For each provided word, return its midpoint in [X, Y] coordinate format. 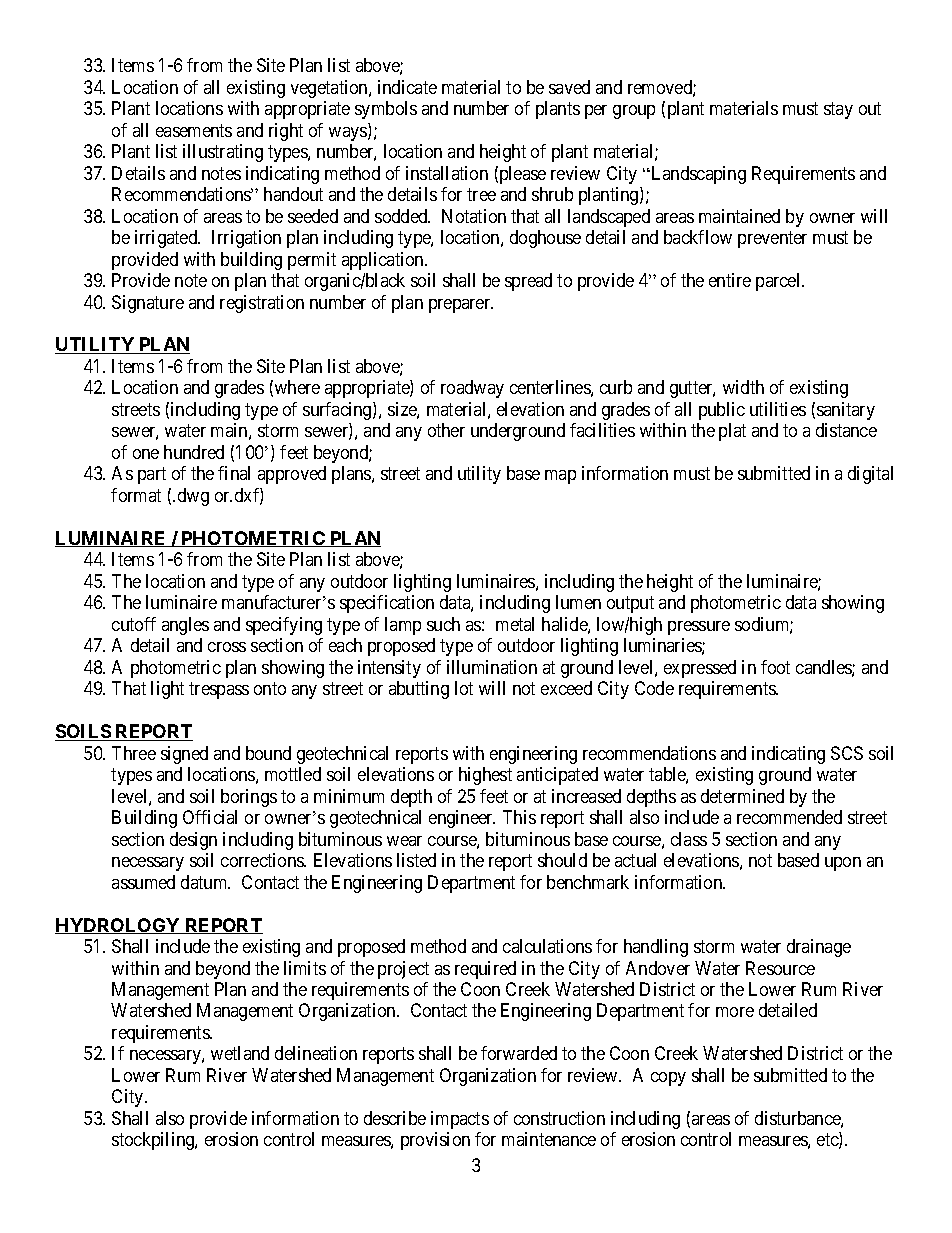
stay [838, 110]
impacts [460, 1120]
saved [569, 87]
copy [668, 1079]
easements [194, 130]
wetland [240, 1053]
